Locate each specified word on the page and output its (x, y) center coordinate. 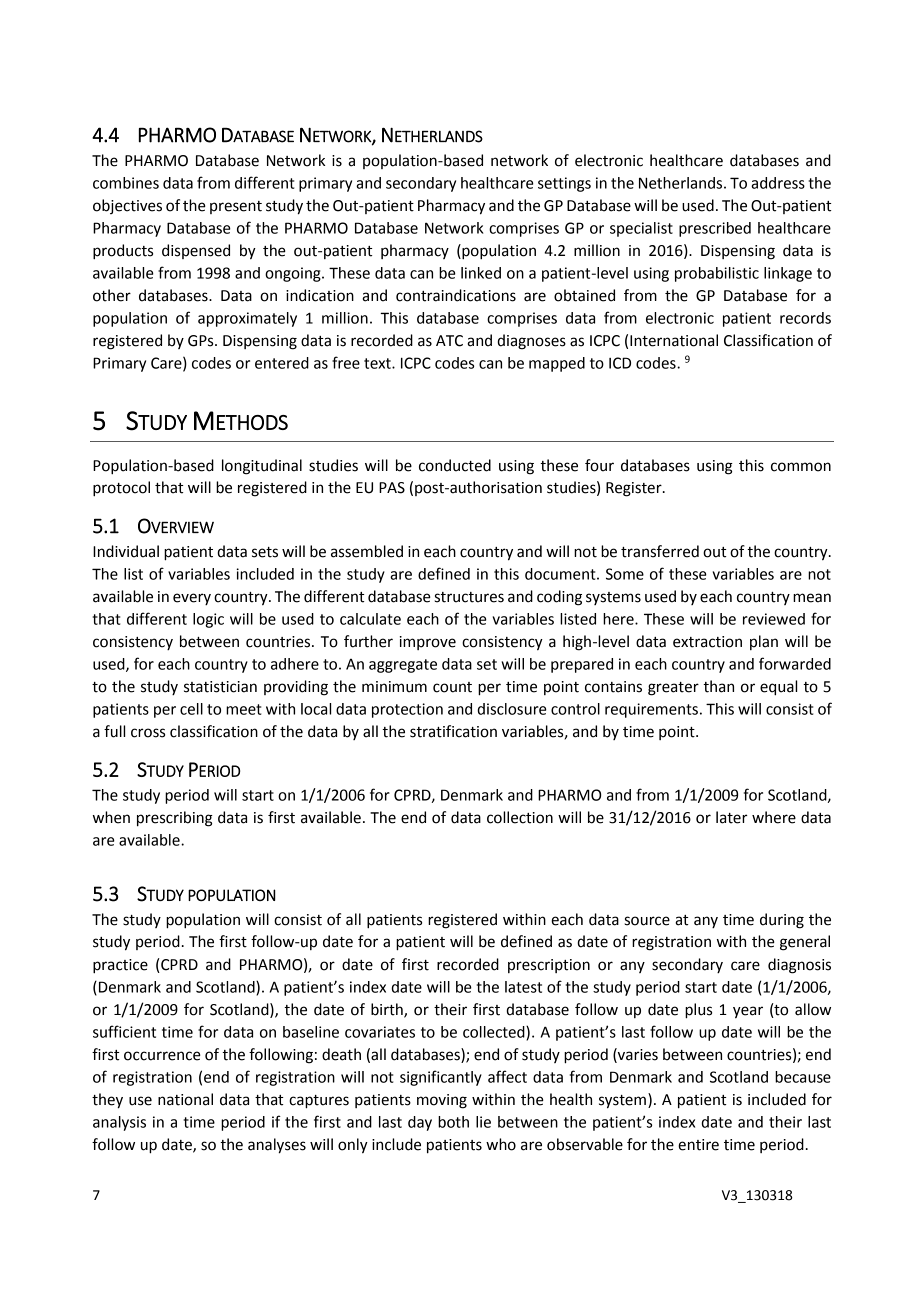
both (453, 1122)
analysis (119, 1123)
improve (428, 643)
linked (481, 273)
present (236, 207)
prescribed (715, 229)
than (718, 686)
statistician (220, 687)
